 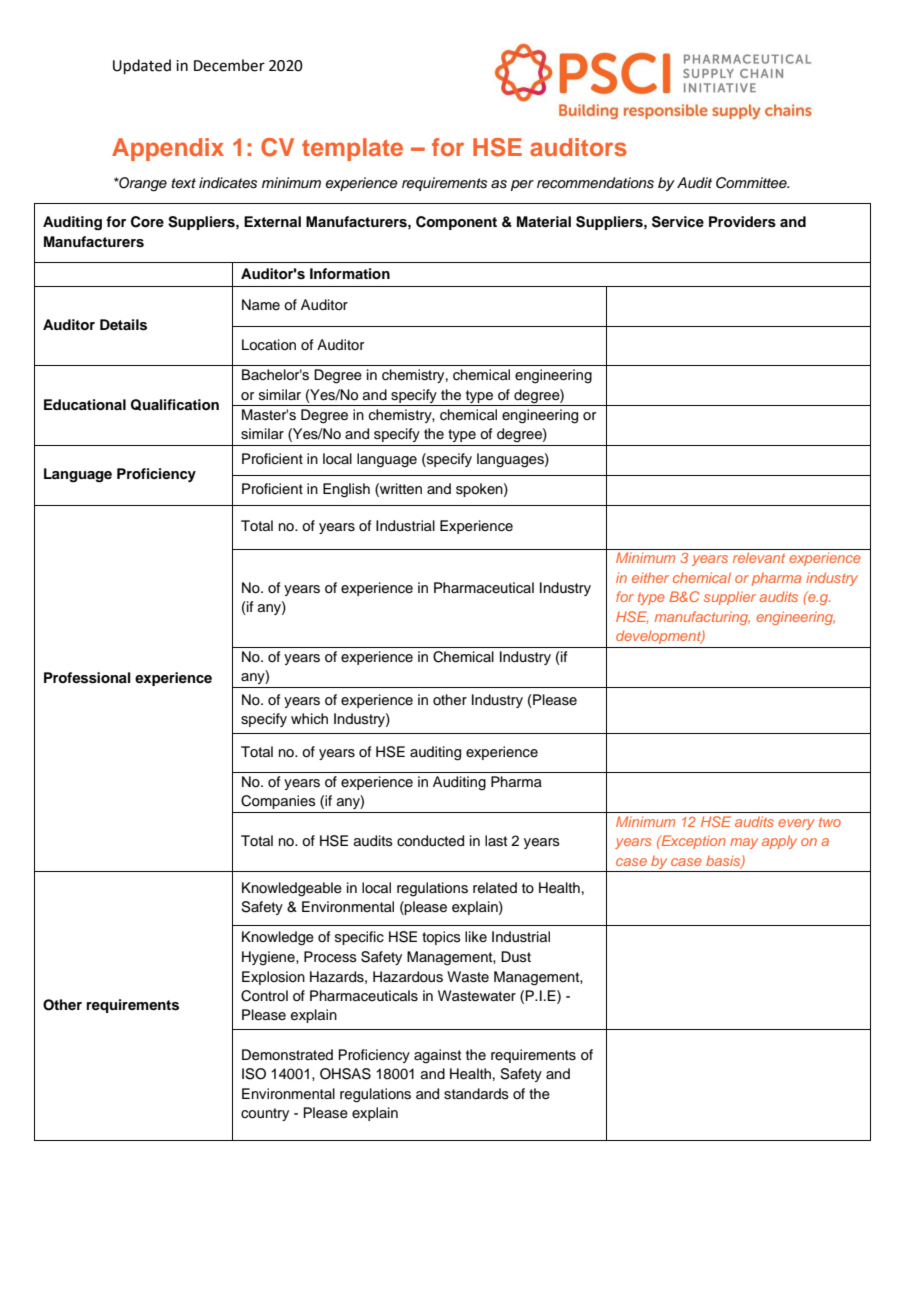 I want to click on every, so click(x=796, y=824).
